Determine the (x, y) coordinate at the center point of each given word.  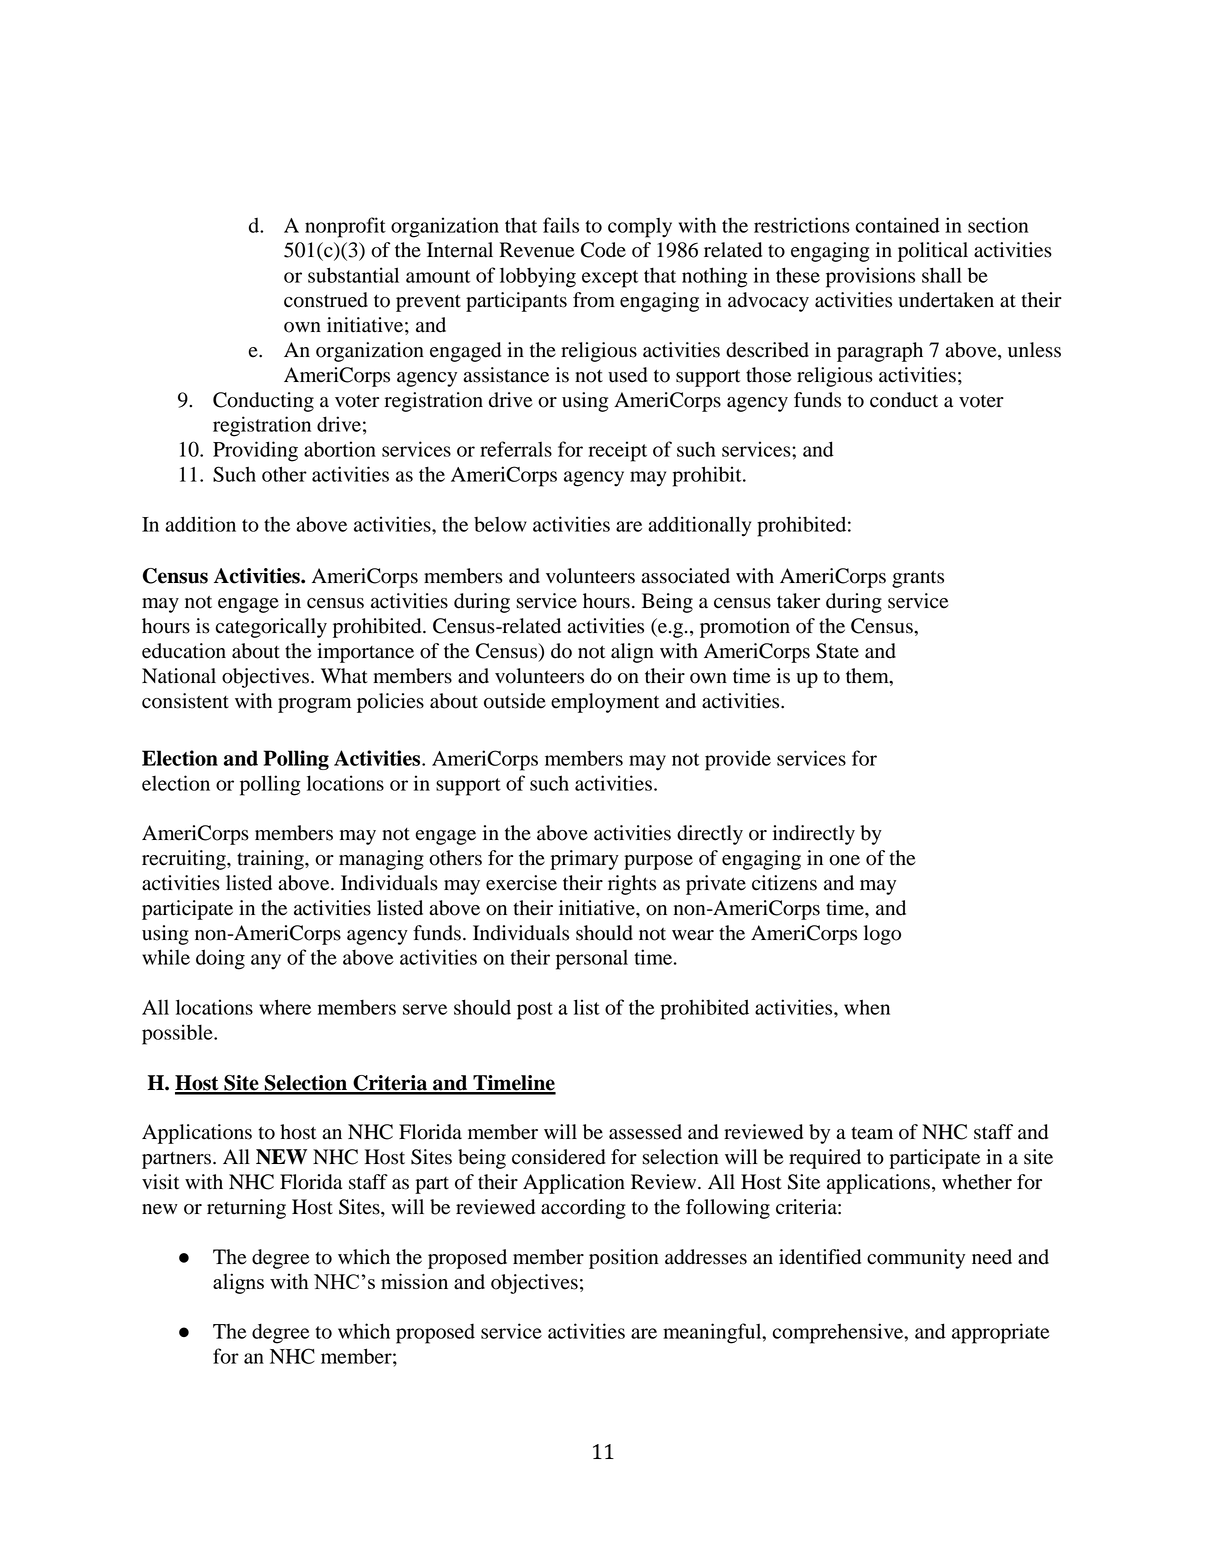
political (933, 252)
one (844, 860)
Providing (255, 451)
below (500, 524)
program (314, 705)
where (285, 1007)
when (867, 1007)
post (535, 1011)
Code (603, 250)
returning (246, 1209)
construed (326, 300)
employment (605, 703)
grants (918, 579)
